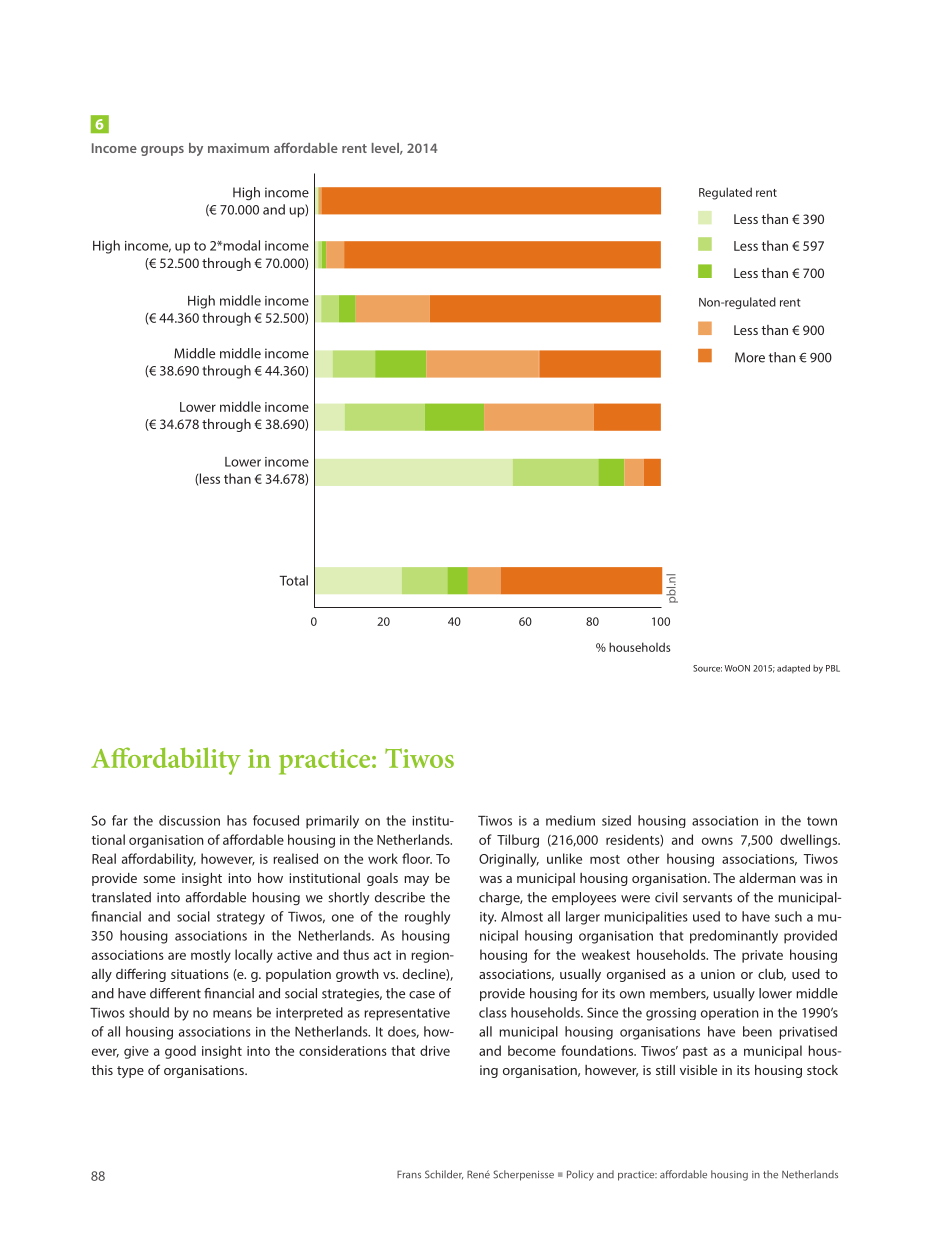 This screenshot has width=952, height=1247. What do you see at coordinates (427, 918) in the screenshot?
I see `roughly` at bounding box center [427, 918].
